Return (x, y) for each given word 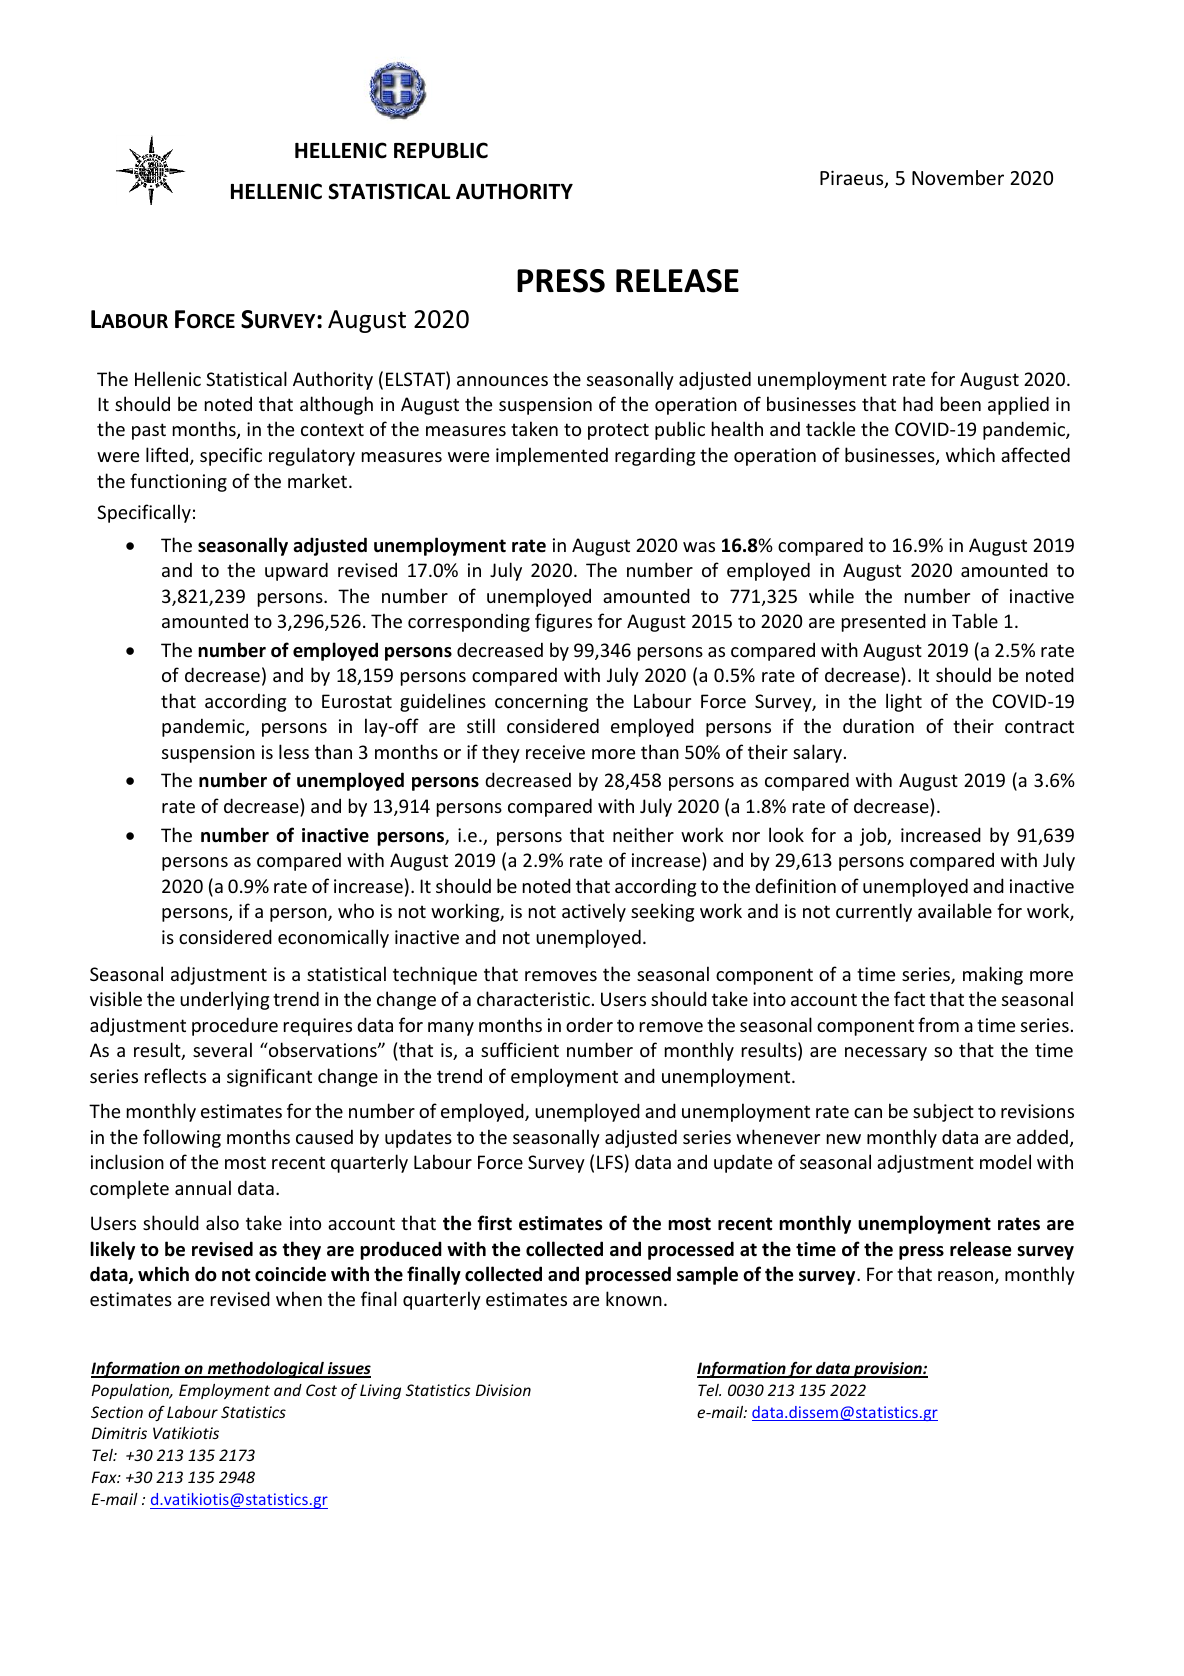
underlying (224, 1000)
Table (975, 620)
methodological (265, 1370)
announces (502, 381)
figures (563, 622)
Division (503, 1390)
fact (909, 998)
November (958, 177)
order (589, 1024)
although (336, 405)
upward (296, 571)
